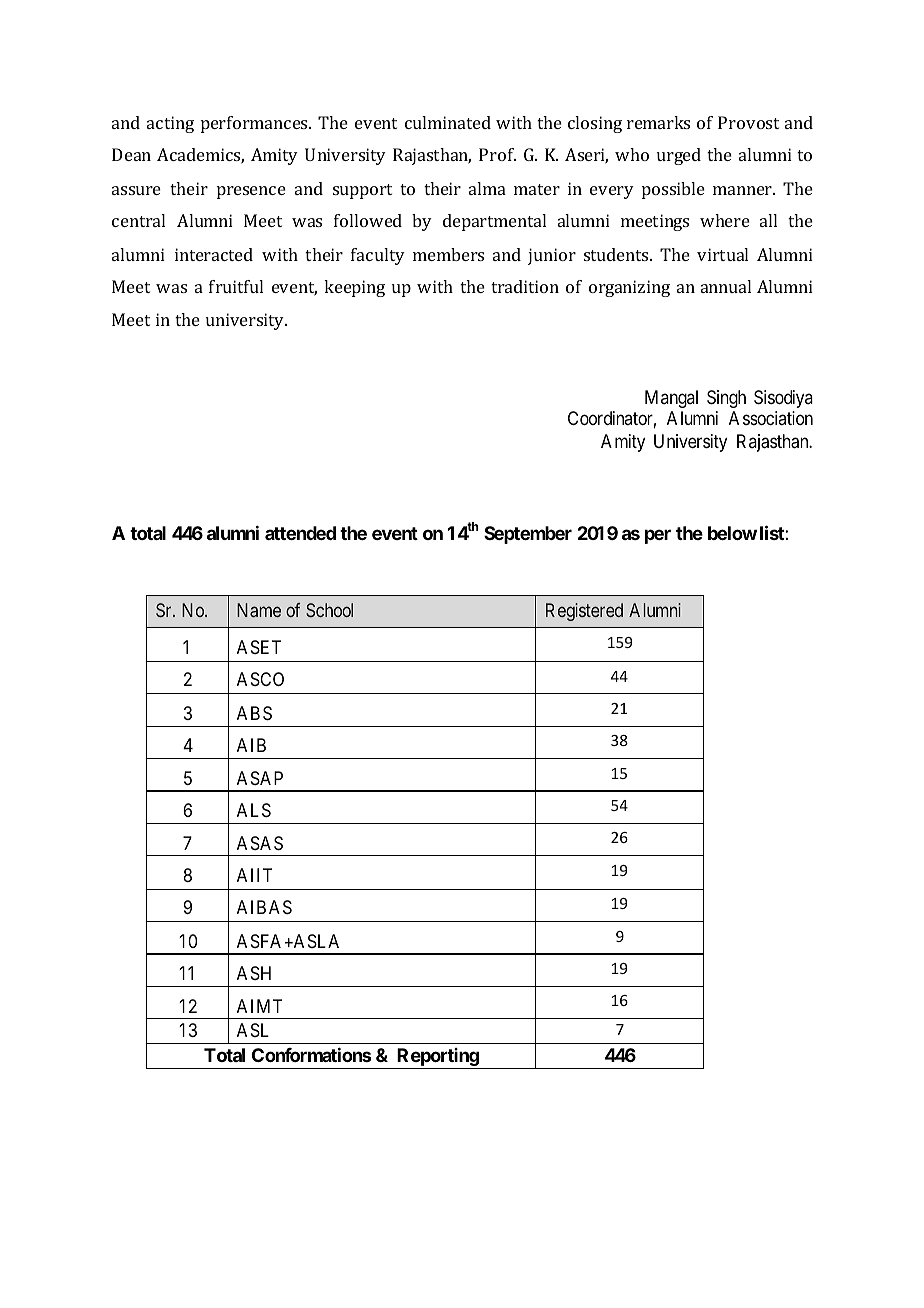  Describe the element at coordinates (679, 156) in the screenshot. I see `urged` at that location.
